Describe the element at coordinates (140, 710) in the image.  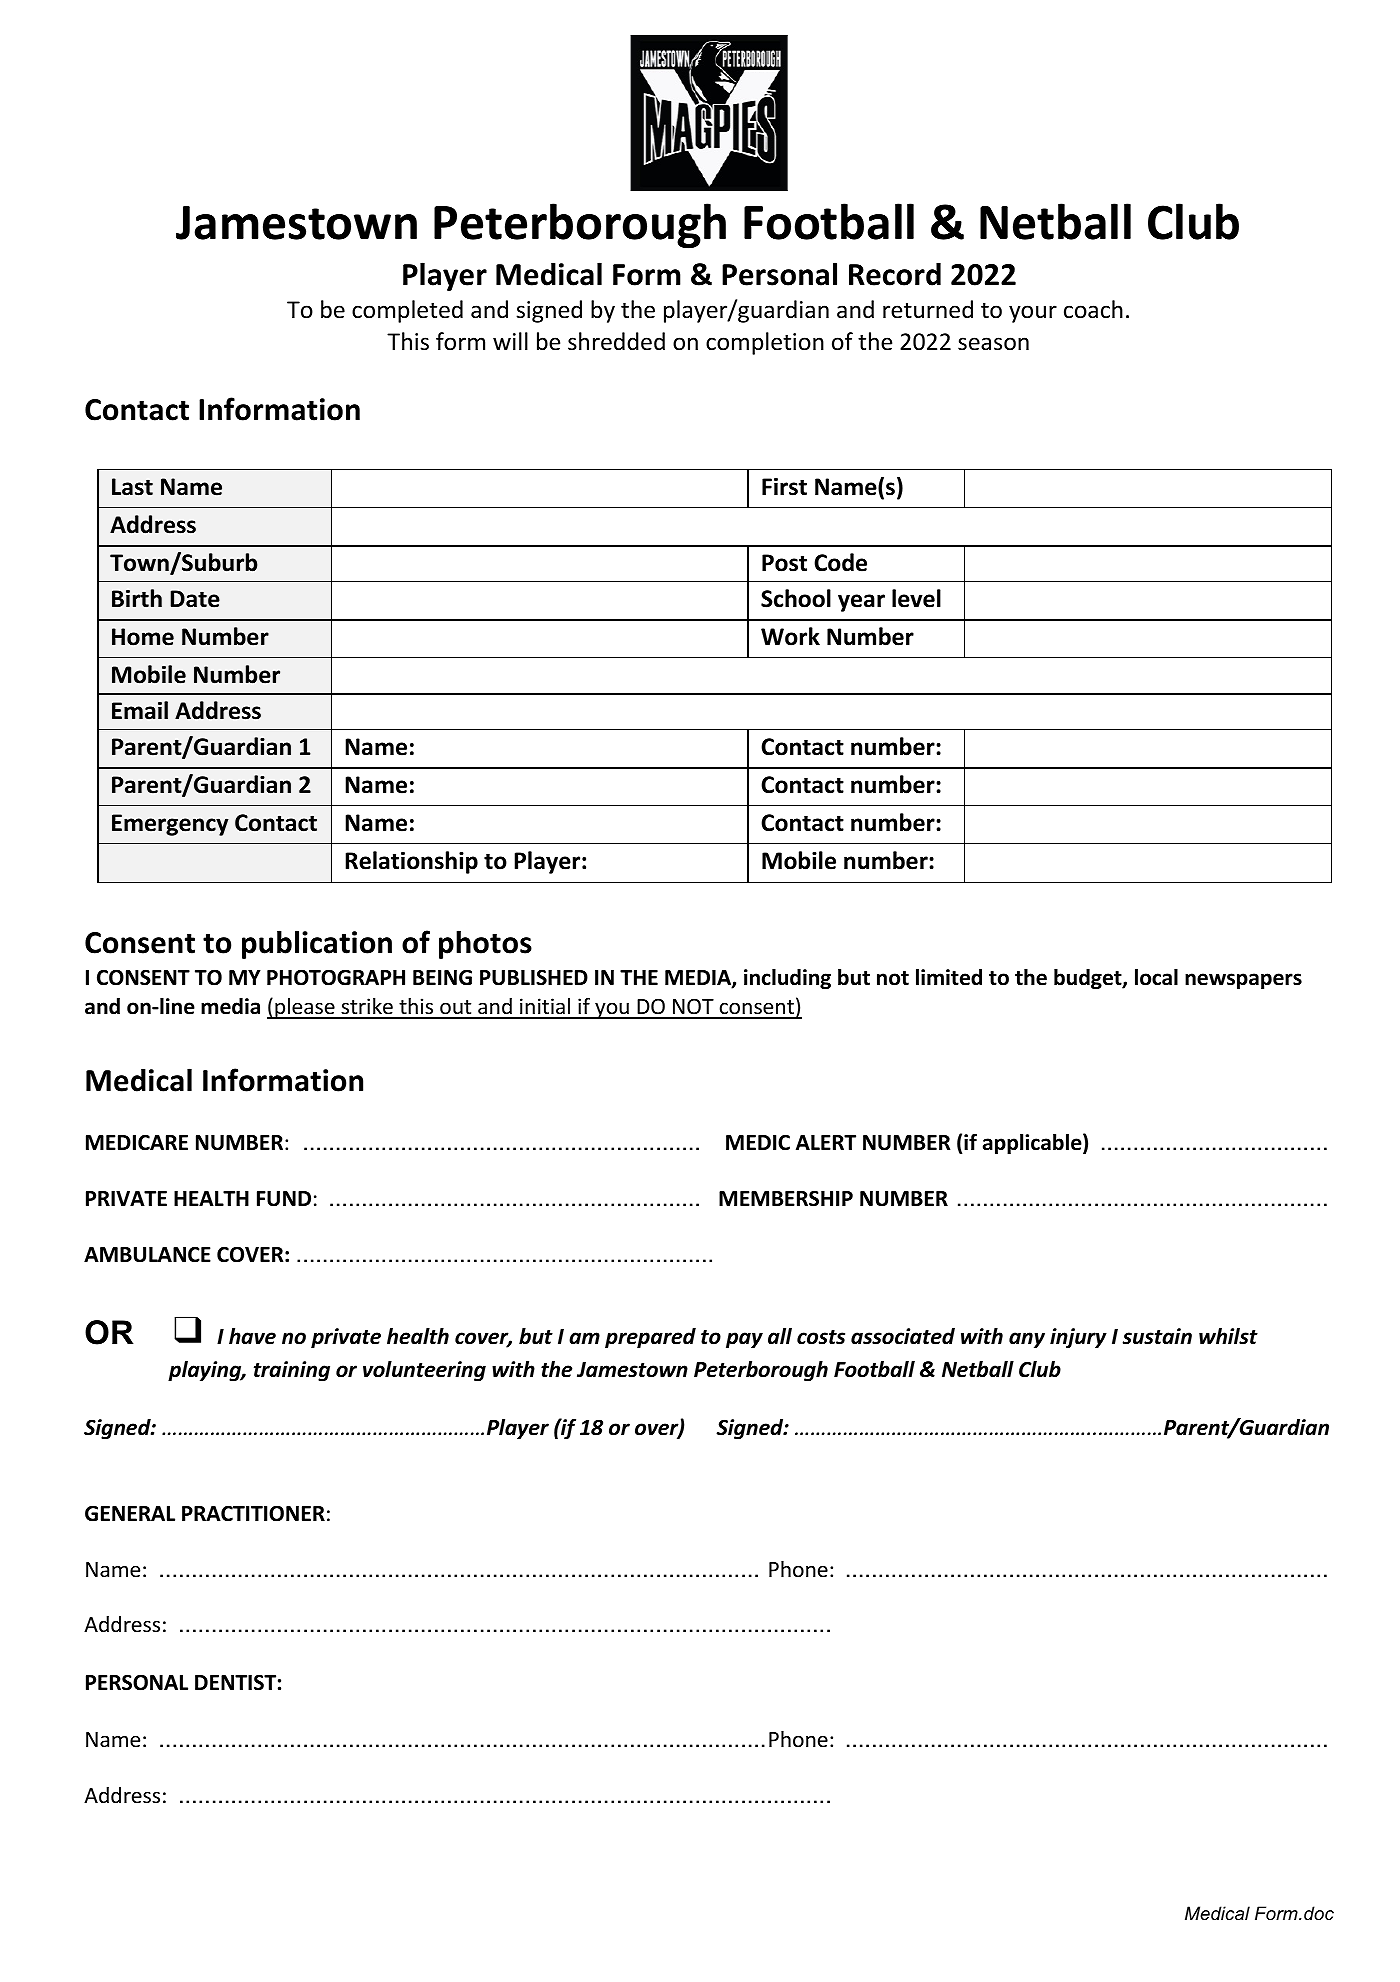
I see `Email` at that location.
